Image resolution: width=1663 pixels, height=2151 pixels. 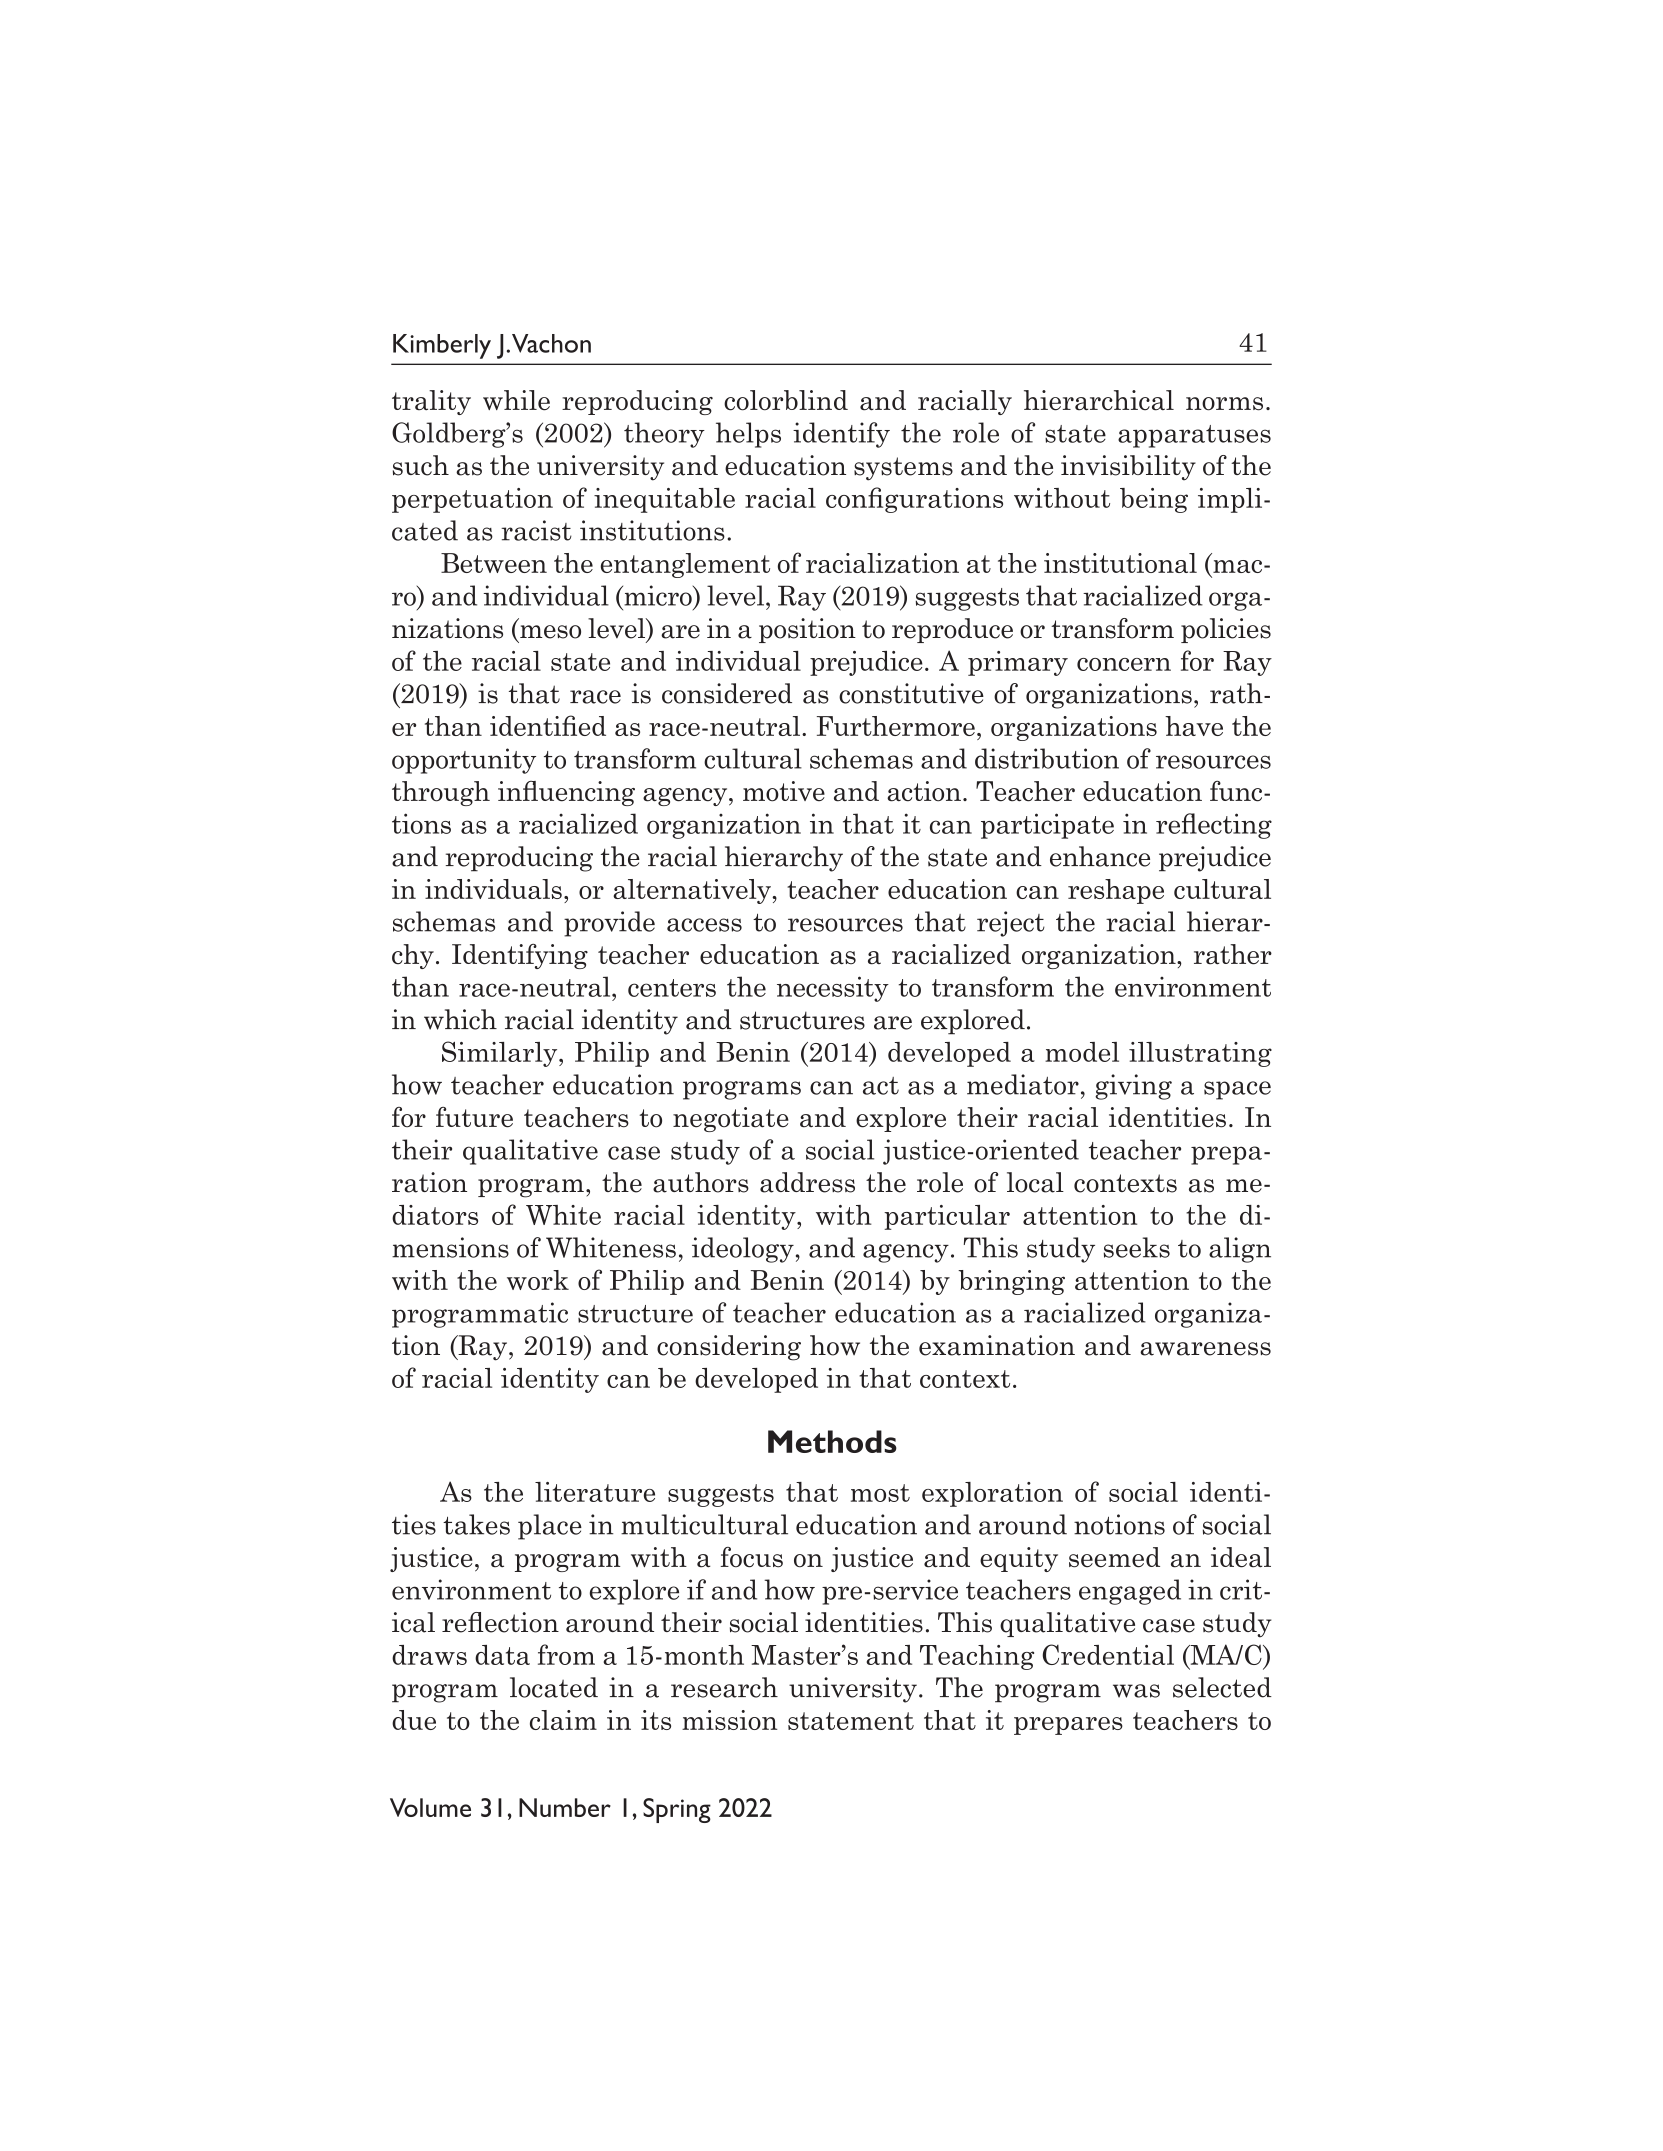 What do you see at coordinates (501, 1054) in the screenshot?
I see `Similarly` at bounding box center [501, 1054].
